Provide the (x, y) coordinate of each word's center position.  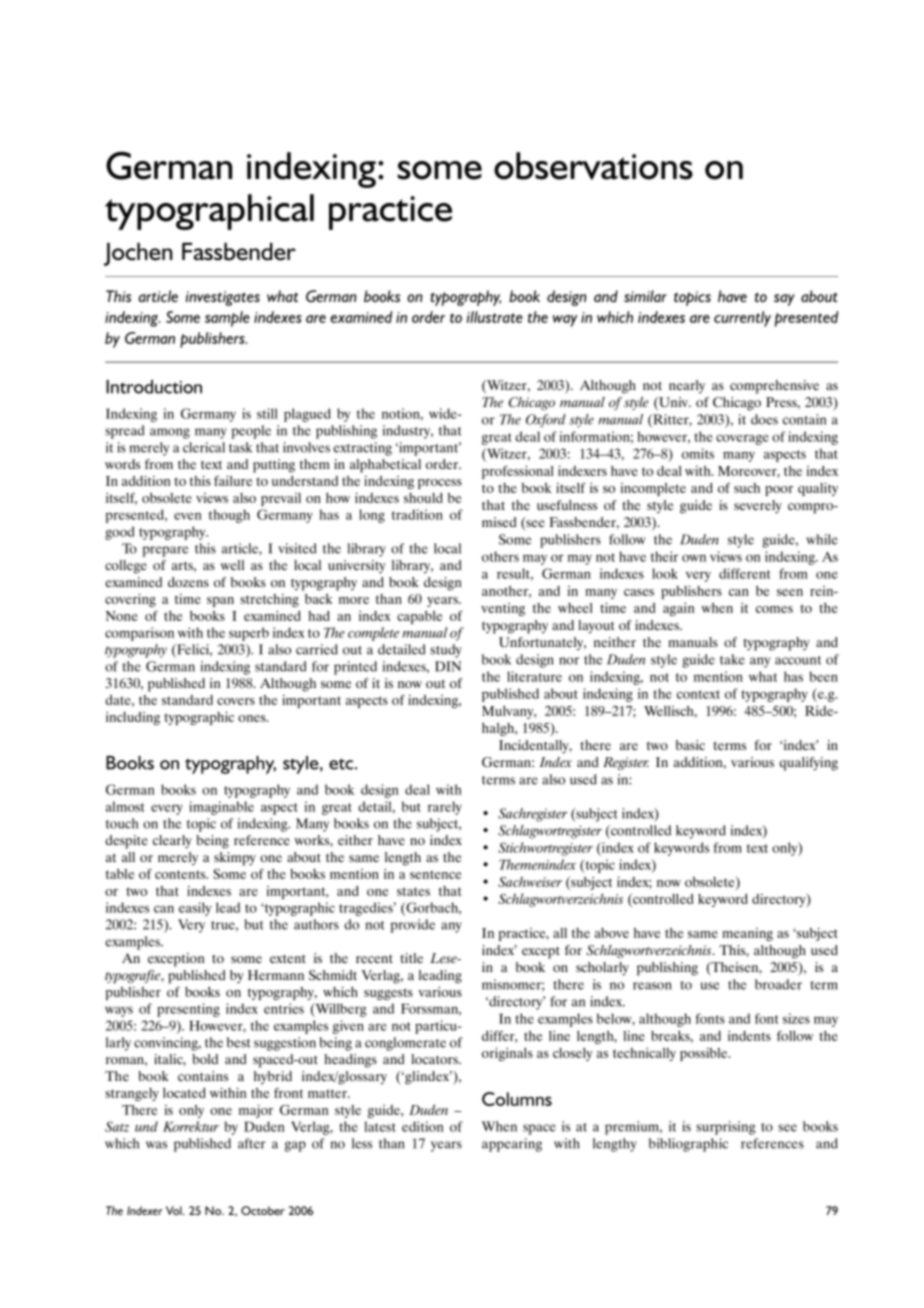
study (446, 651)
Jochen (138, 254)
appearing (512, 1145)
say (784, 300)
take (732, 659)
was (156, 1145)
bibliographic (688, 1145)
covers (236, 701)
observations (593, 166)
